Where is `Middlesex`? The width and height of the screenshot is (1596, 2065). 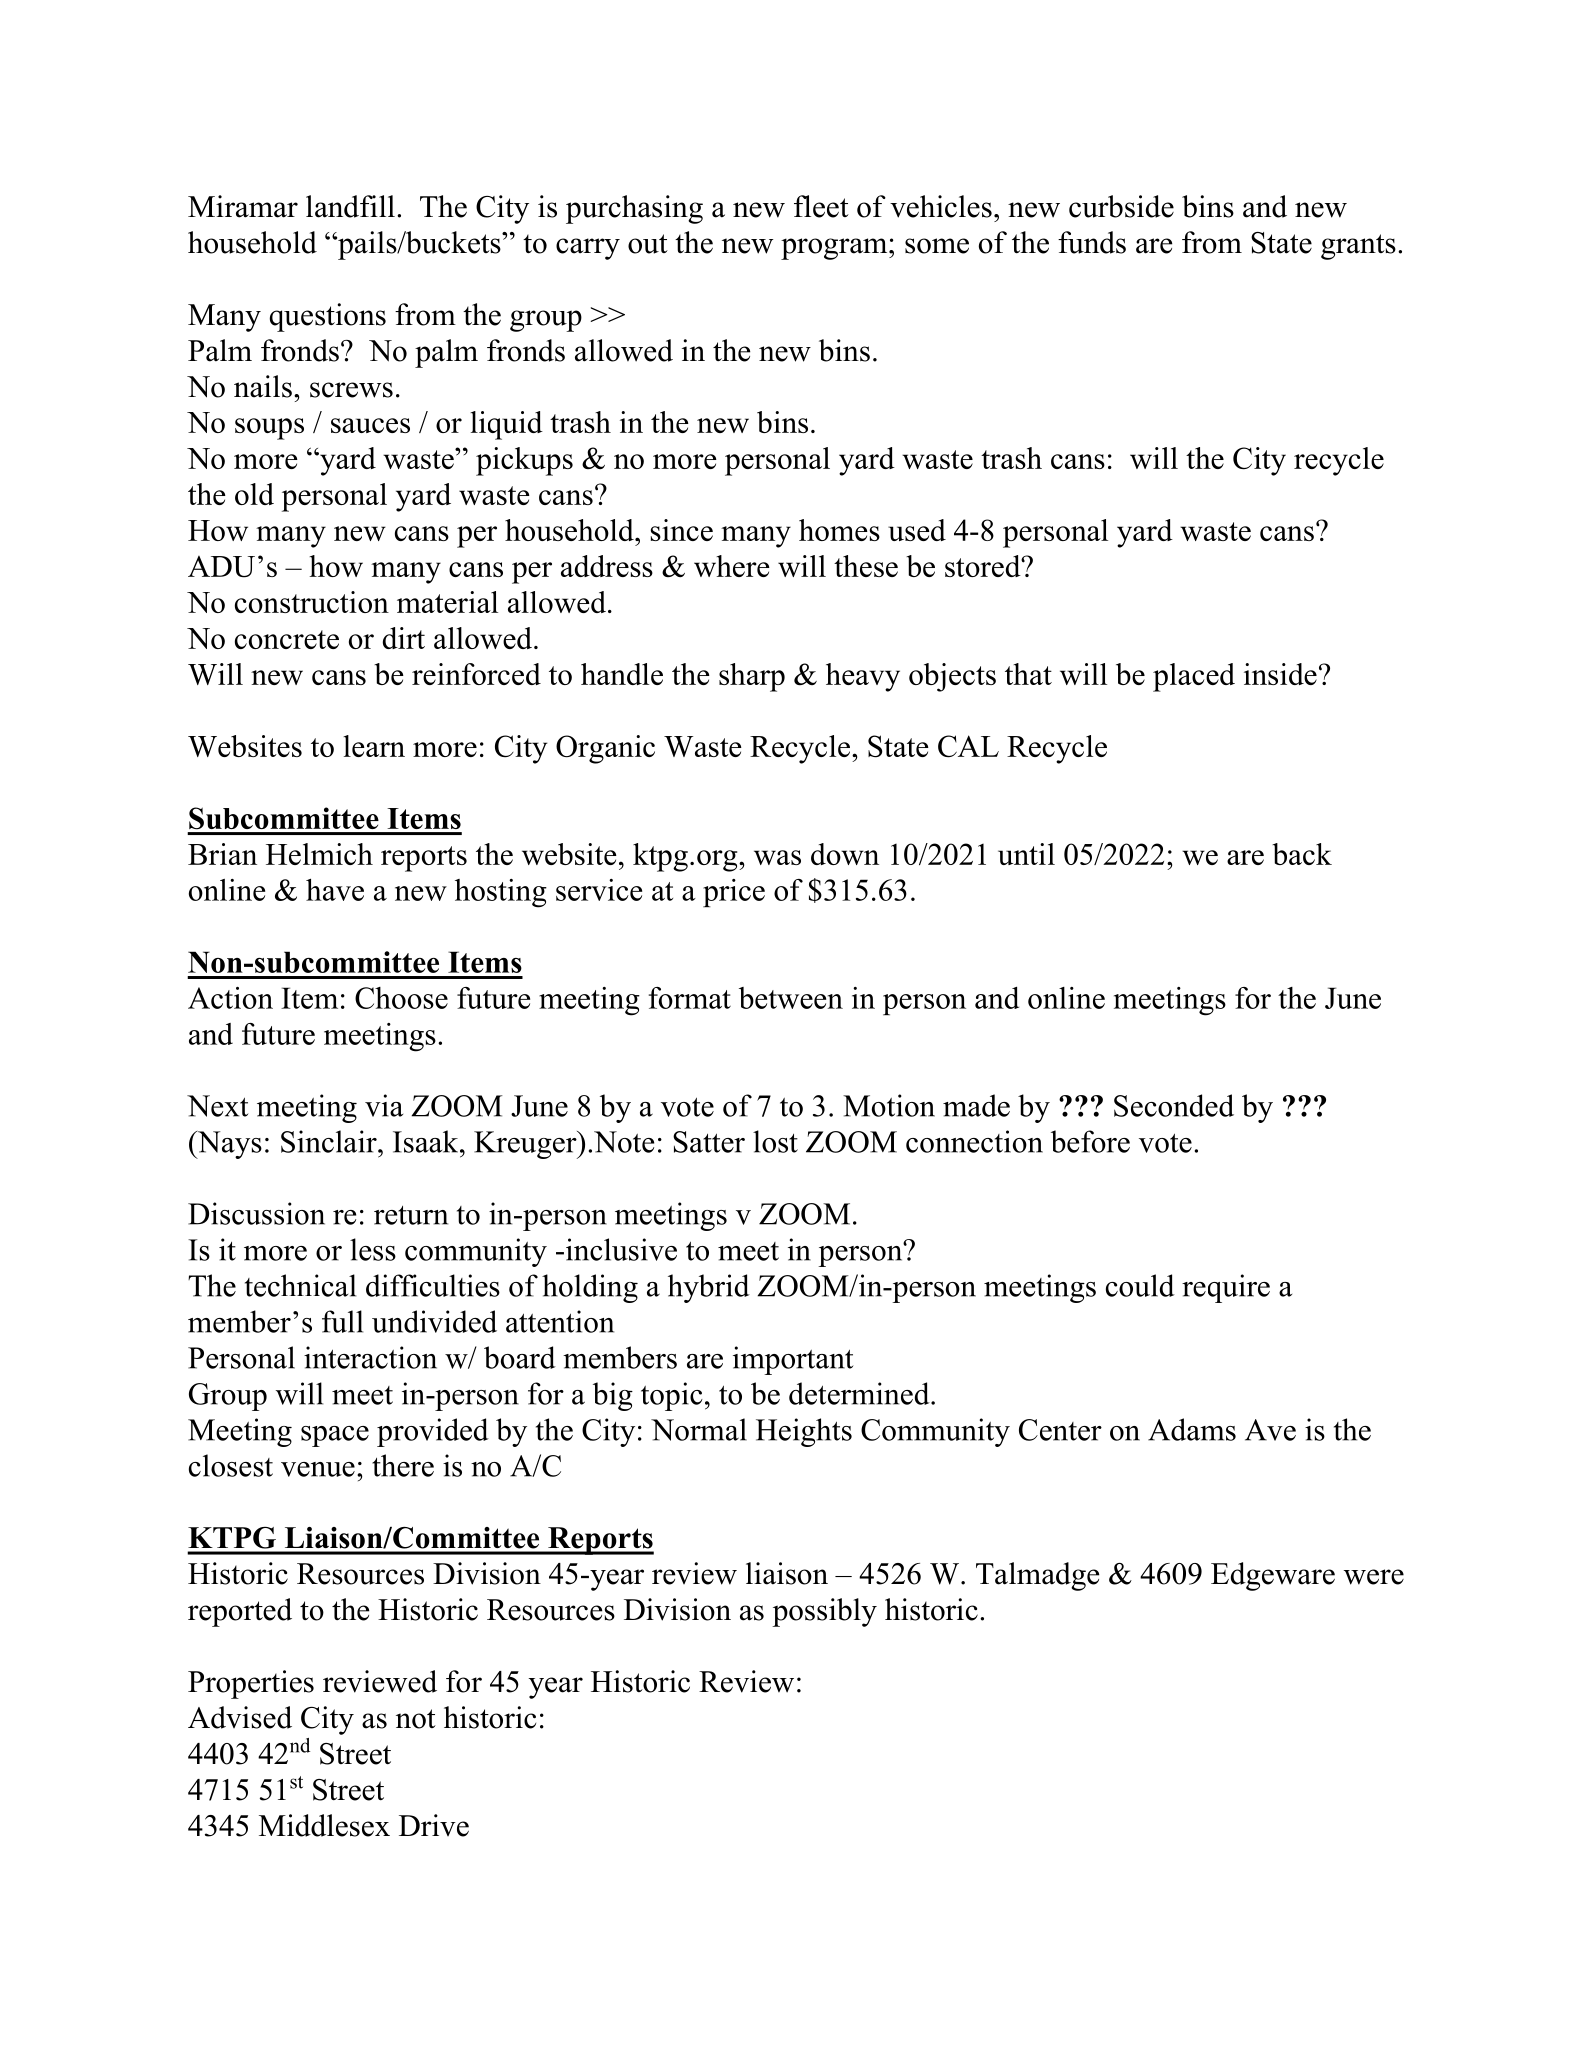
Middlesex is located at coordinates (324, 1825).
